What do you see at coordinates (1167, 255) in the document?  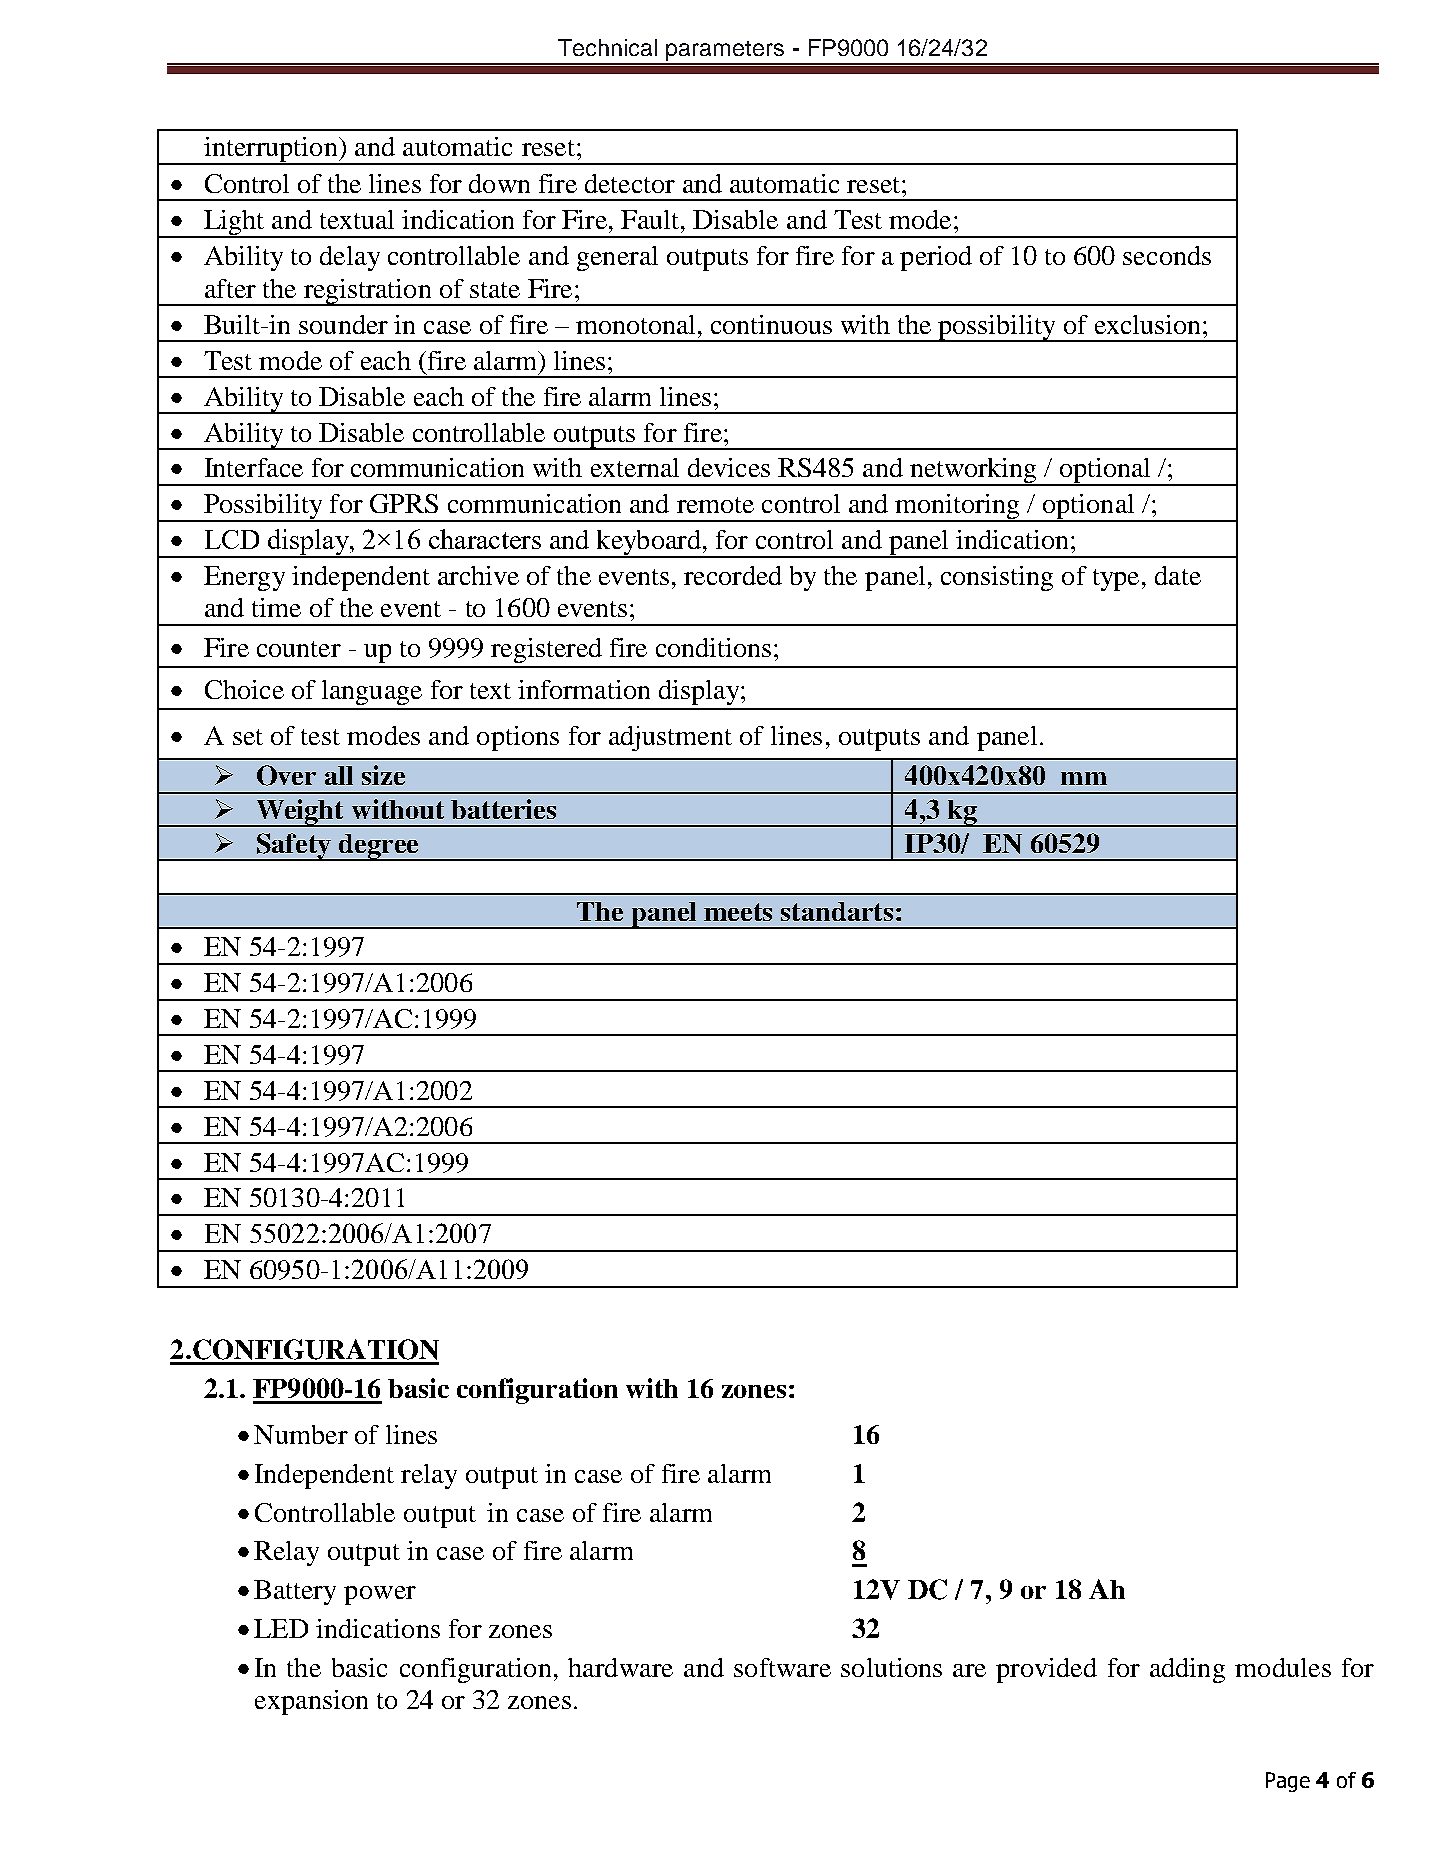 I see `seconds` at bounding box center [1167, 255].
